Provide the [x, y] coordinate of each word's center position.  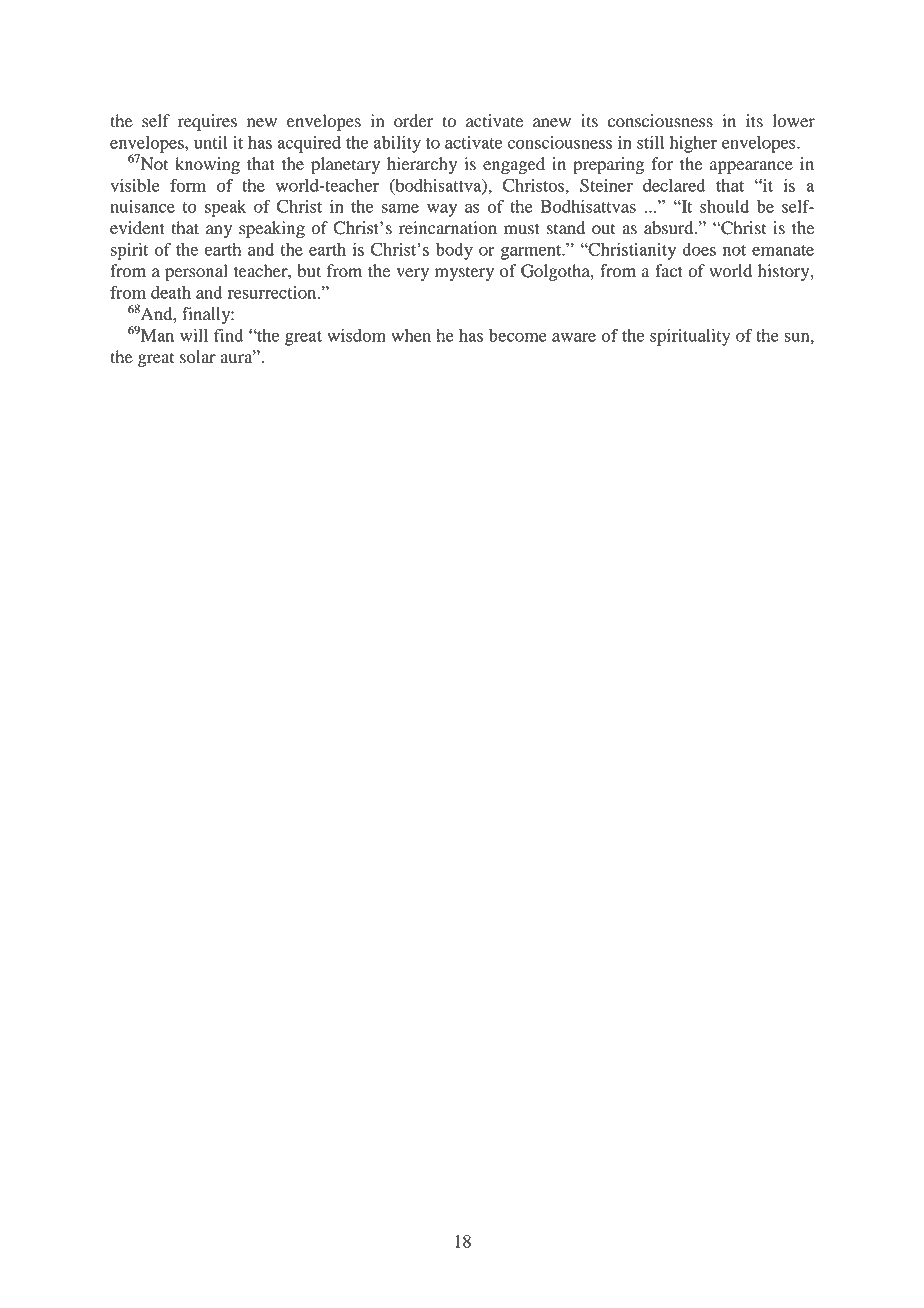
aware [574, 337]
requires [207, 122]
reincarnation [448, 228]
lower [794, 121]
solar [198, 357]
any [219, 231]
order [413, 121]
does [699, 249]
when [411, 335]
